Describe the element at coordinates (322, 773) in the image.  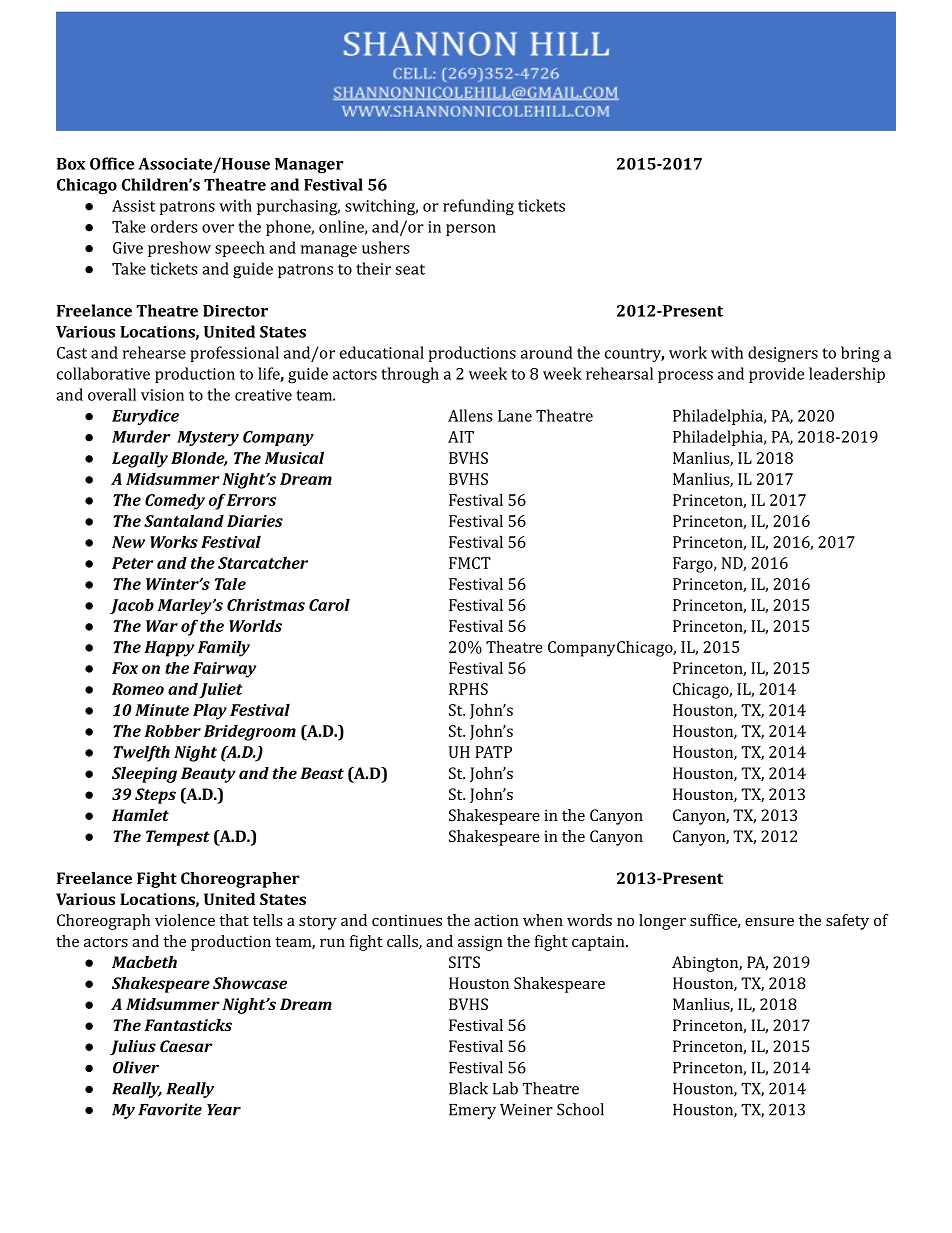
I see `Beast` at that location.
